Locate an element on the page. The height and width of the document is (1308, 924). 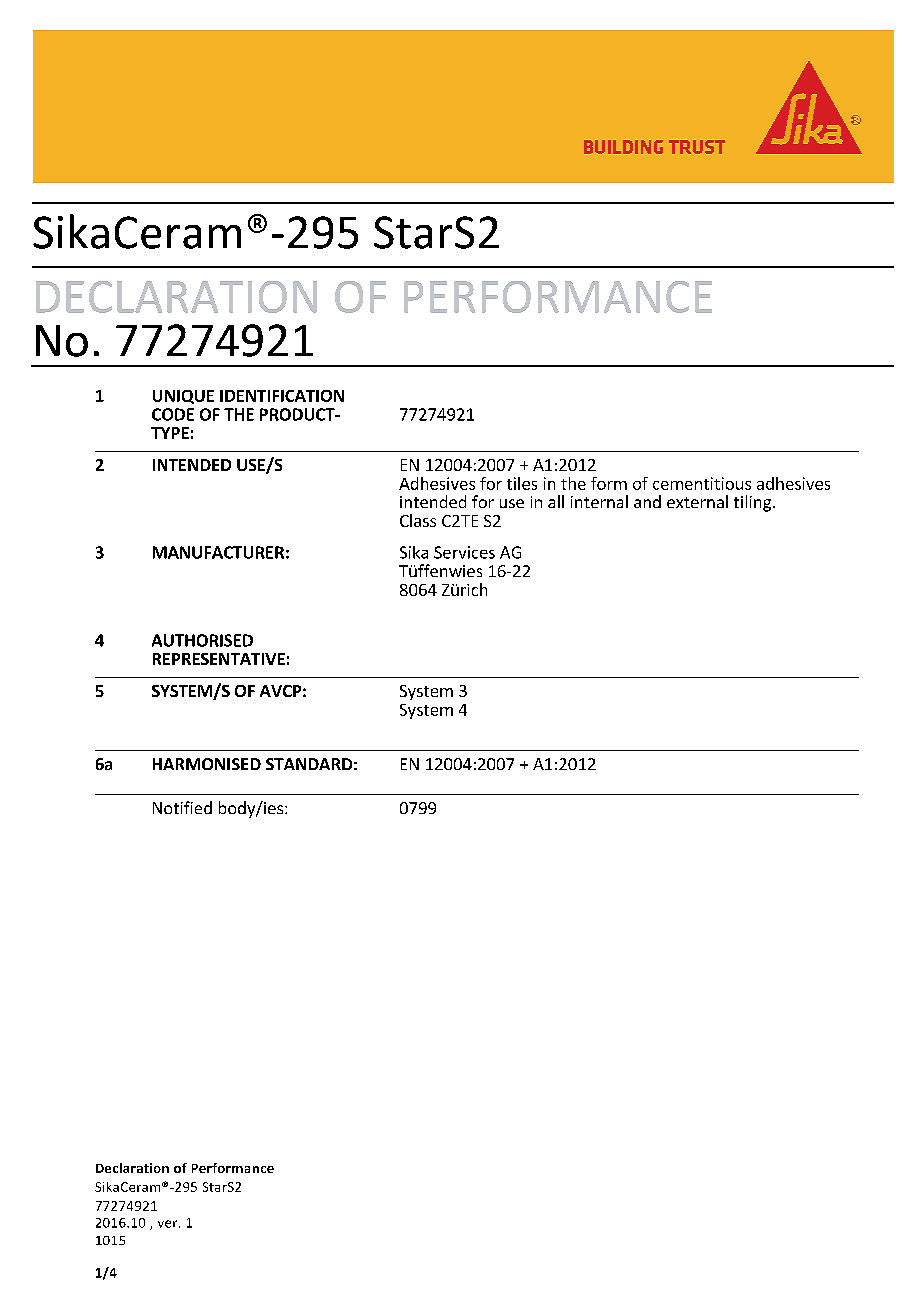
Services is located at coordinates (464, 552).
